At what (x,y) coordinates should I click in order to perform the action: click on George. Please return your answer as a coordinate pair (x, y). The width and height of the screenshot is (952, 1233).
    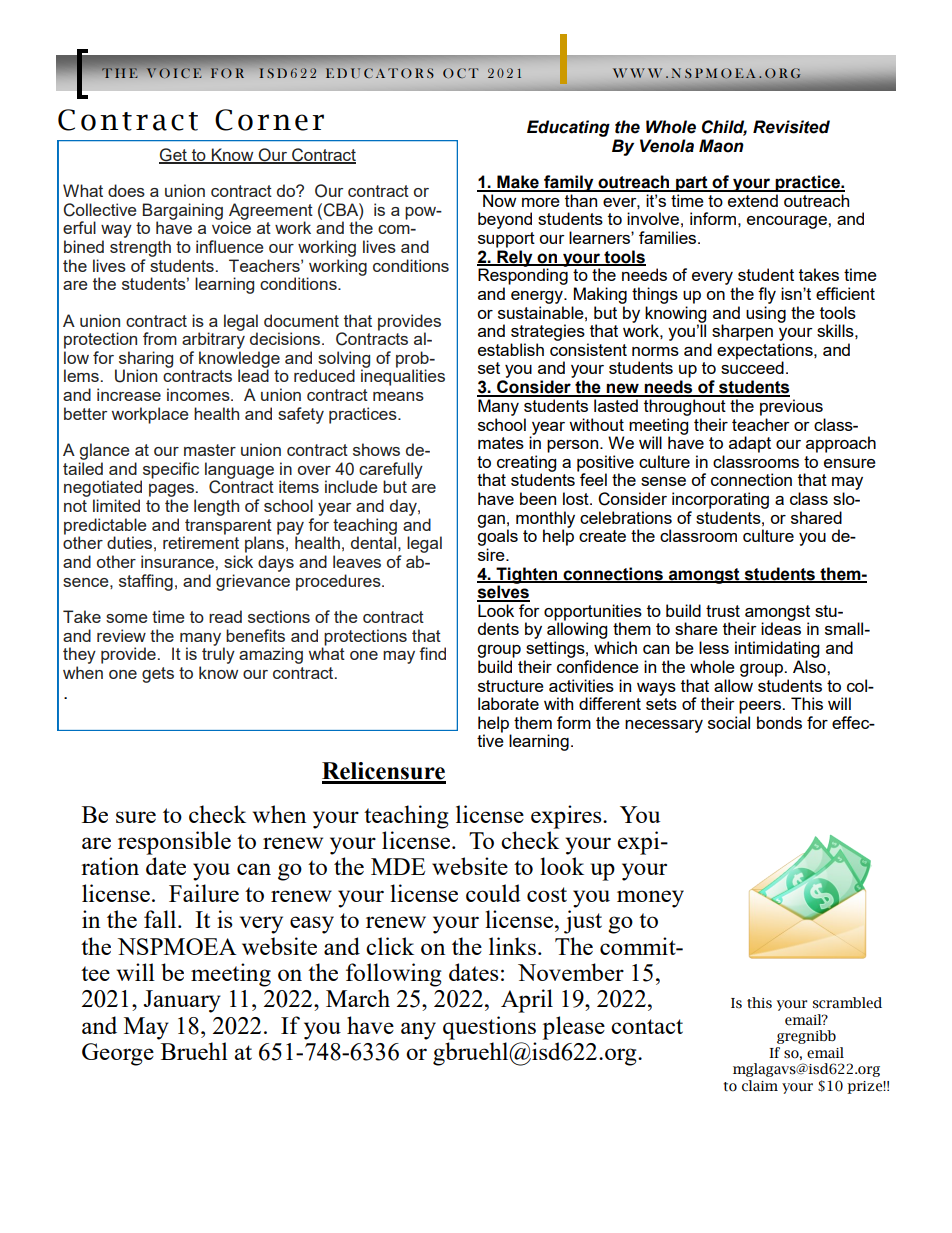
    Looking at the image, I should click on (118, 1054).
